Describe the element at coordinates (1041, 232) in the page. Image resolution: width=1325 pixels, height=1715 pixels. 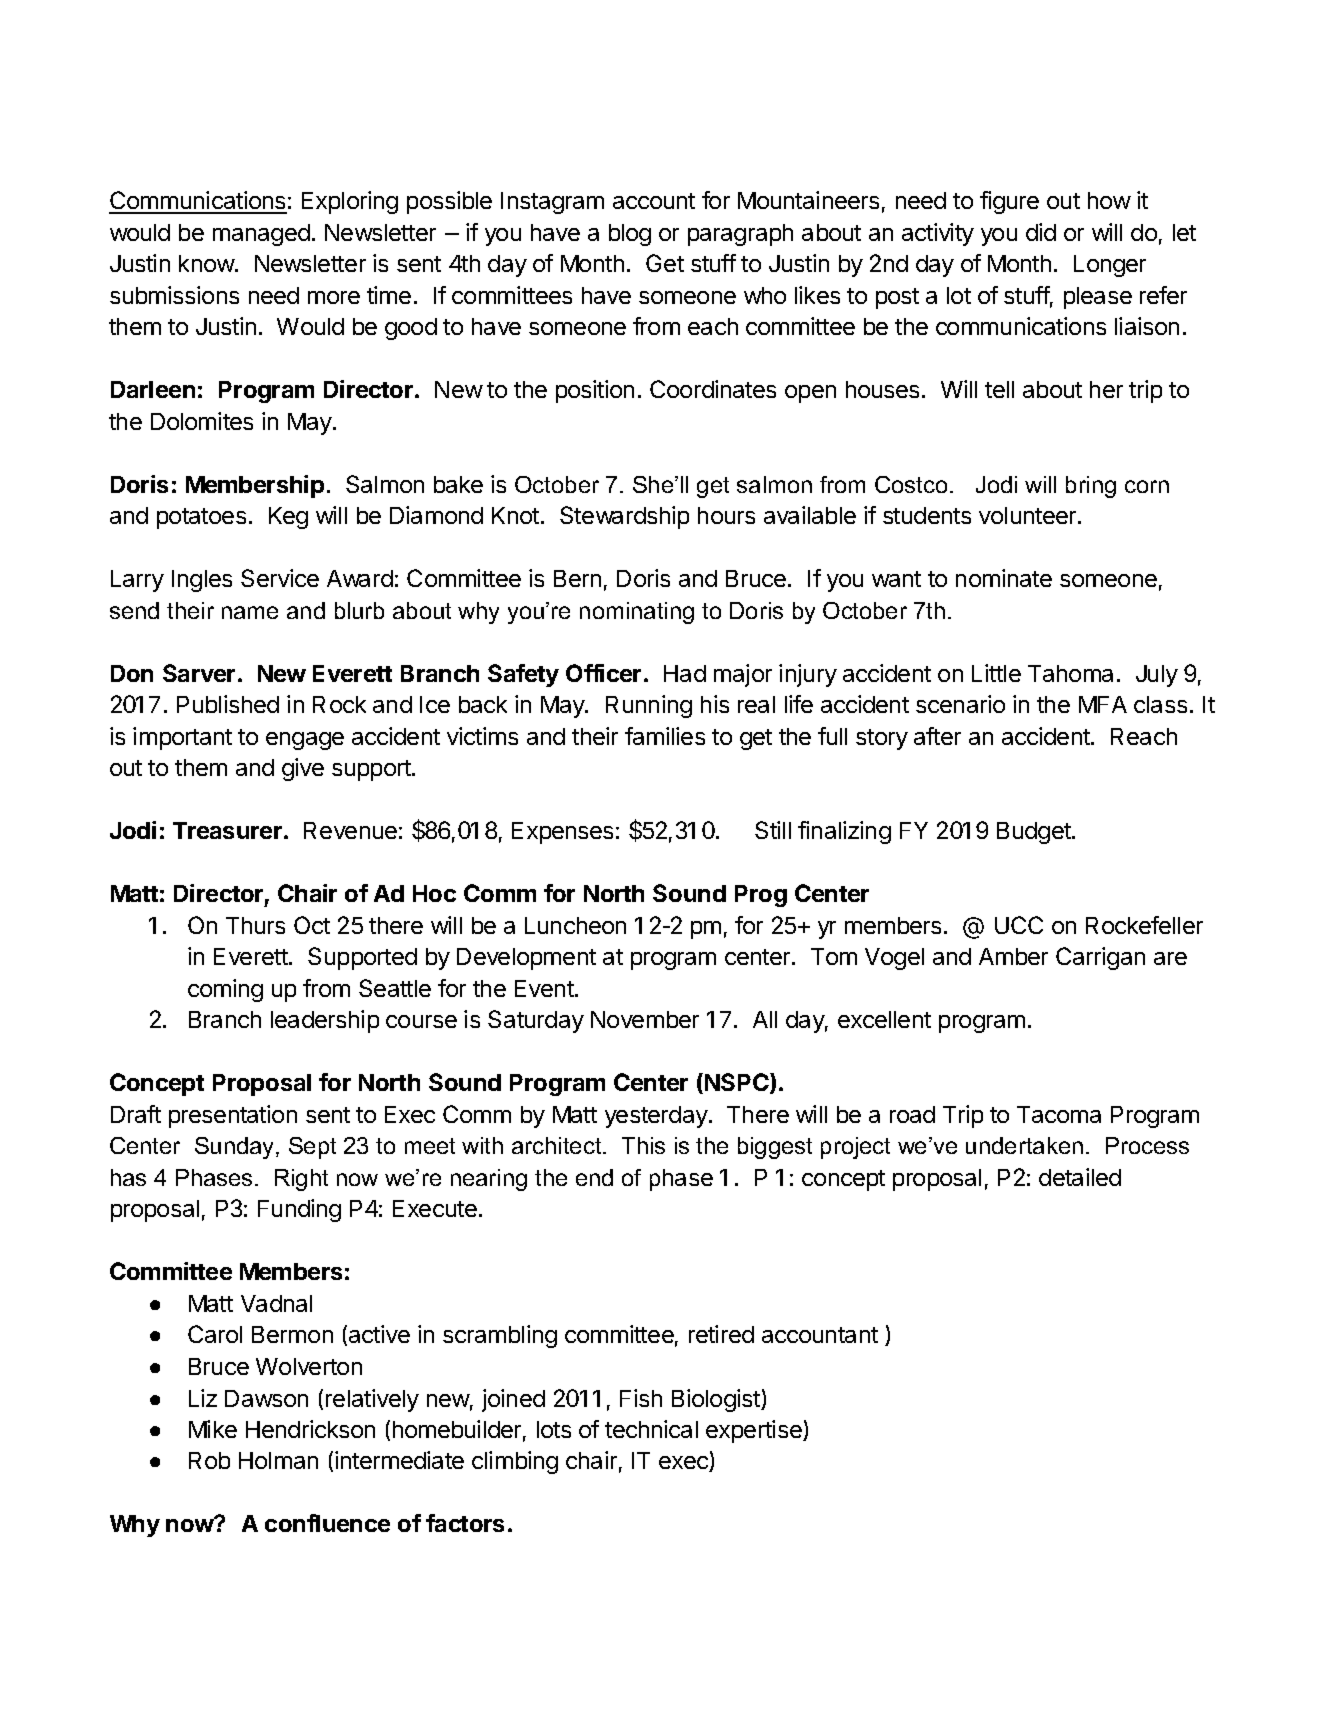
I see `did` at that location.
